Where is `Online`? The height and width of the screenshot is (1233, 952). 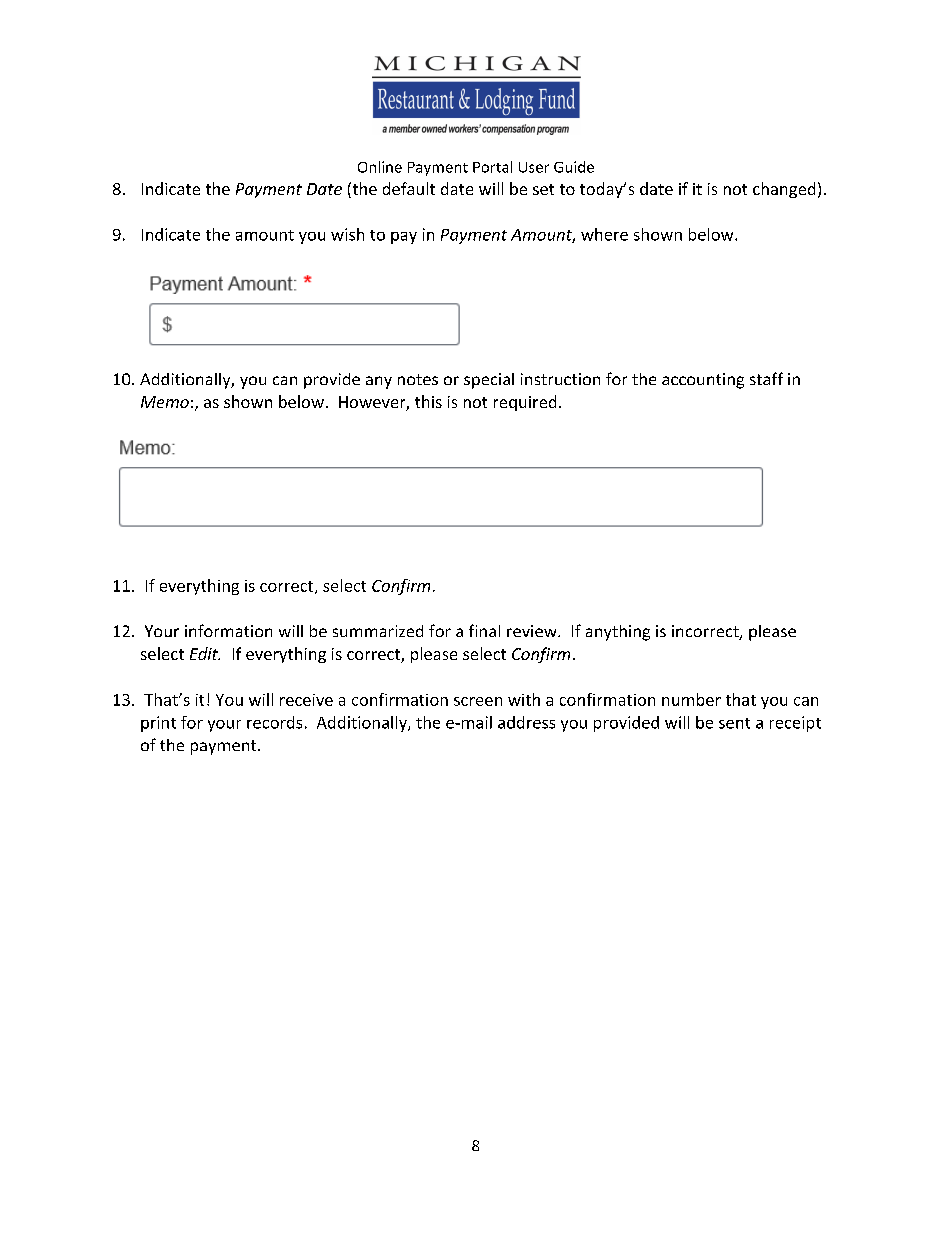
Online is located at coordinates (380, 167).
